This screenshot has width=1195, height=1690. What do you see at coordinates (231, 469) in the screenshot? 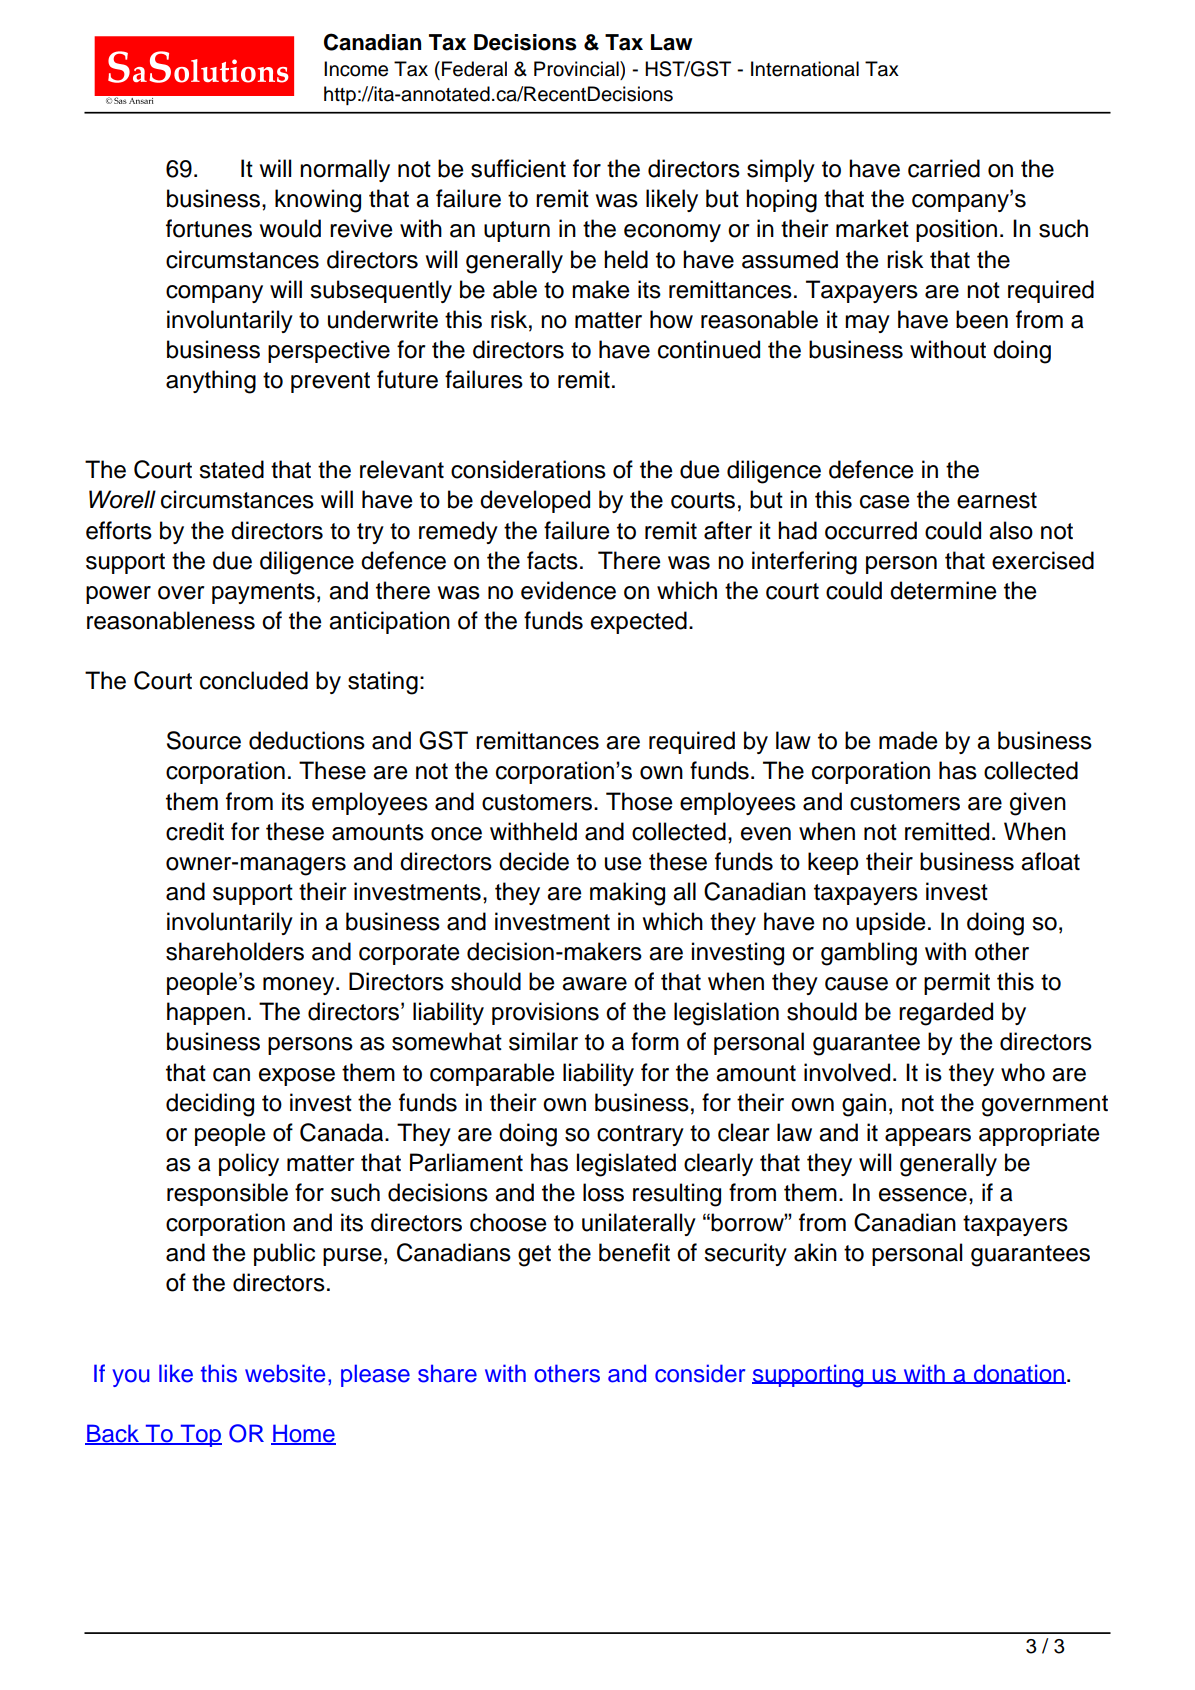
I see `stated` at bounding box center [231, 469].
